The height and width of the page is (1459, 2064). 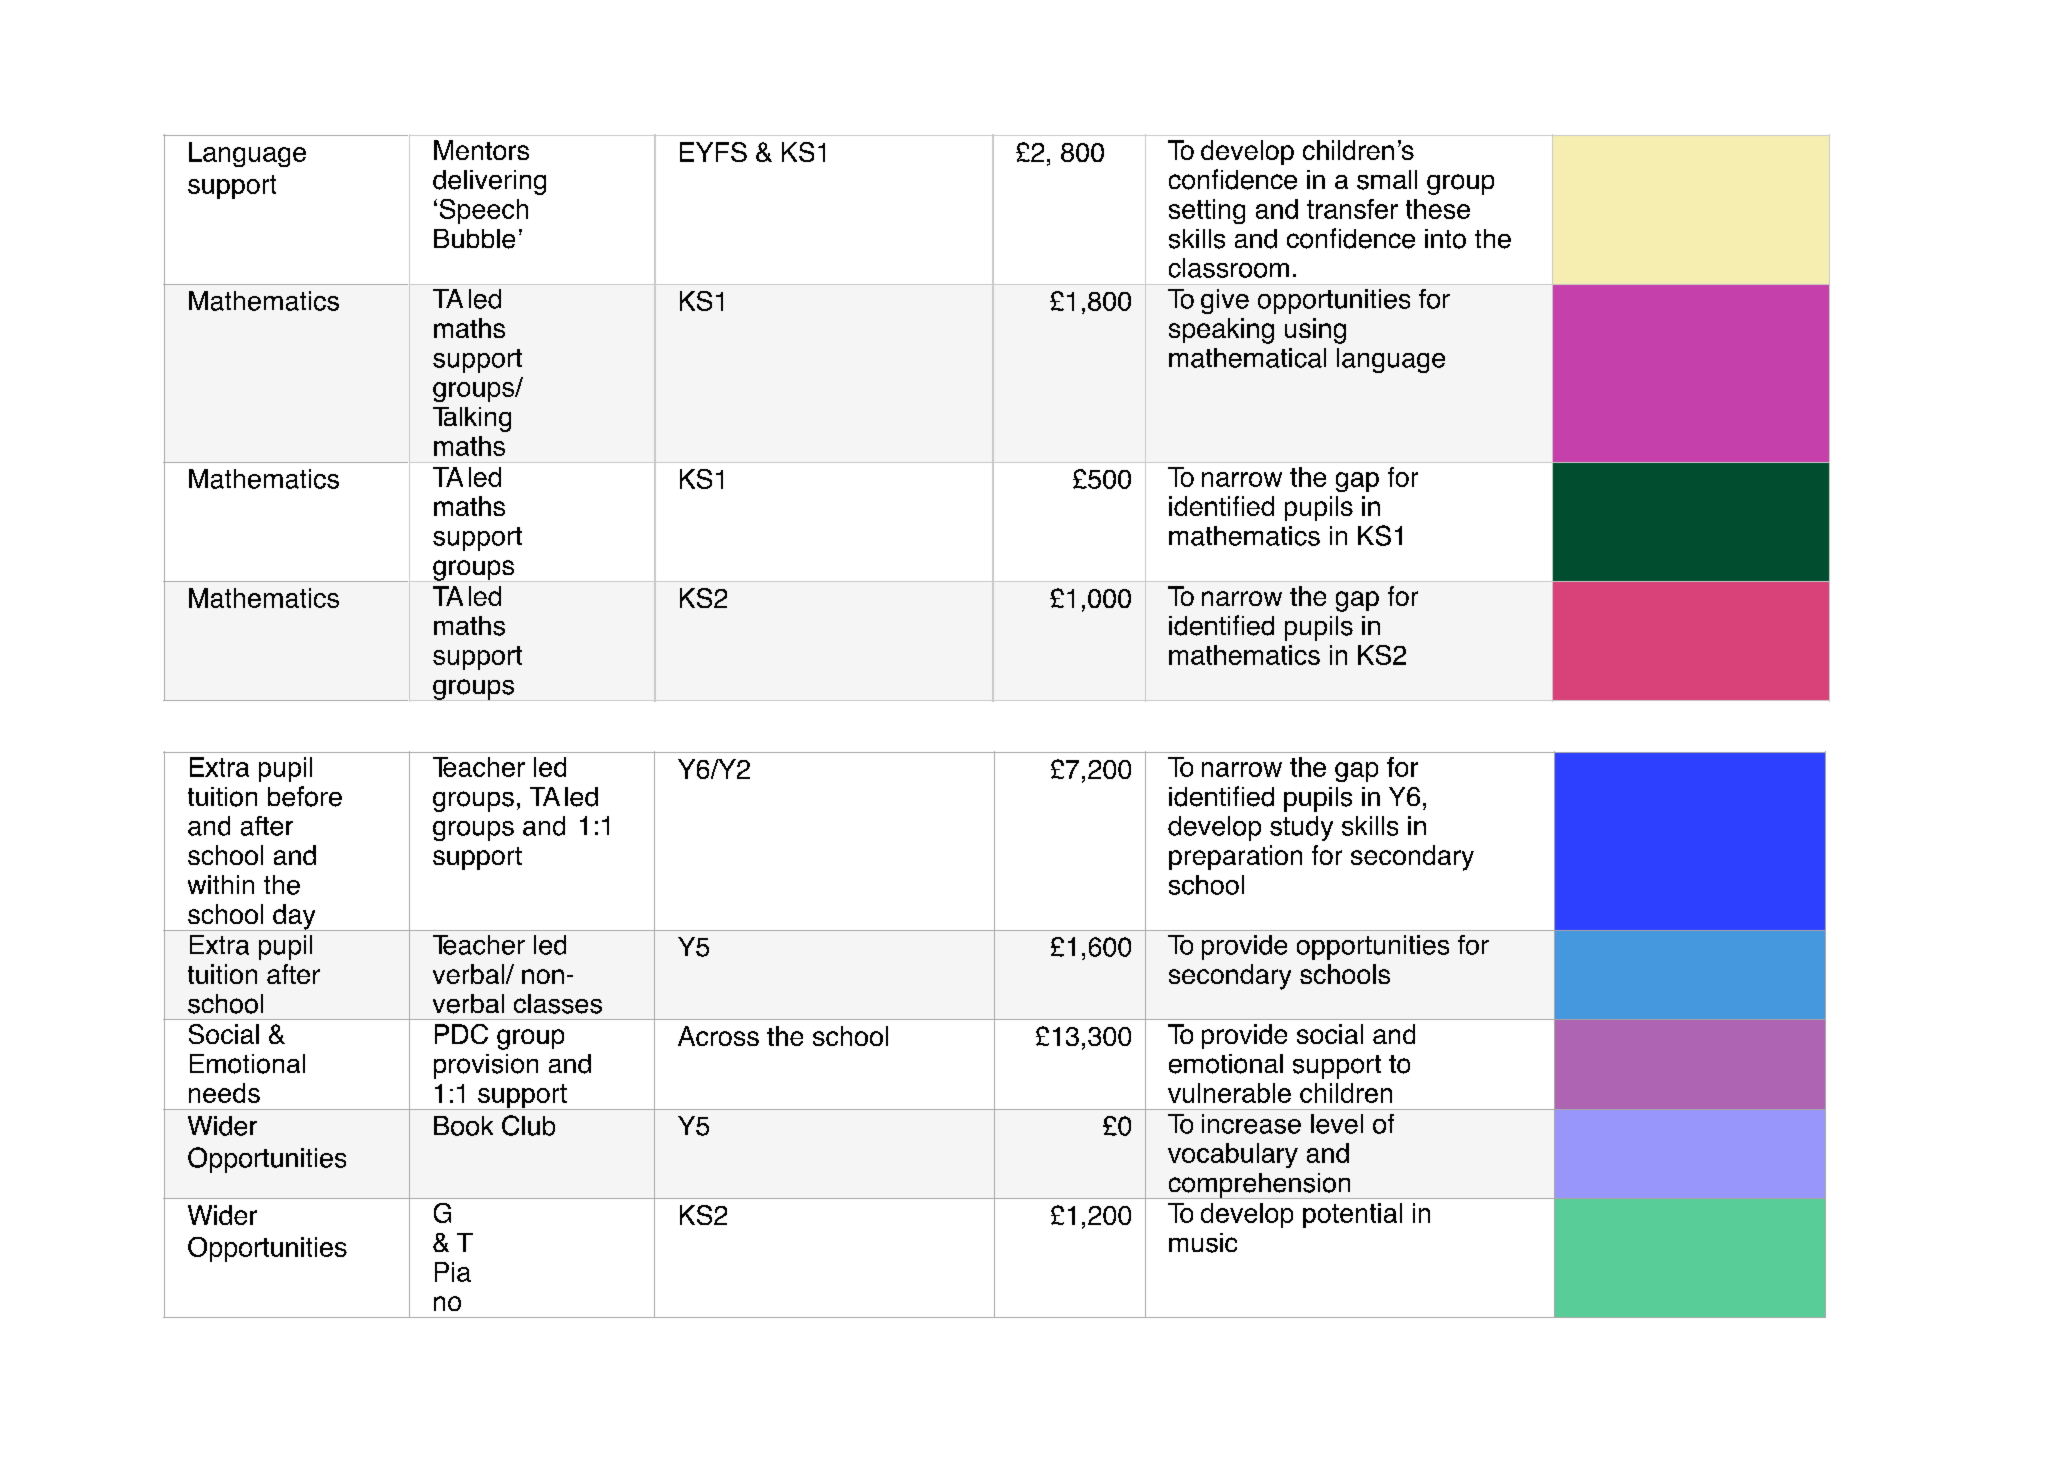 What do you see at coordinates (489, 182) in the page?
I see `delivering` at bounding box center [489, 182].
